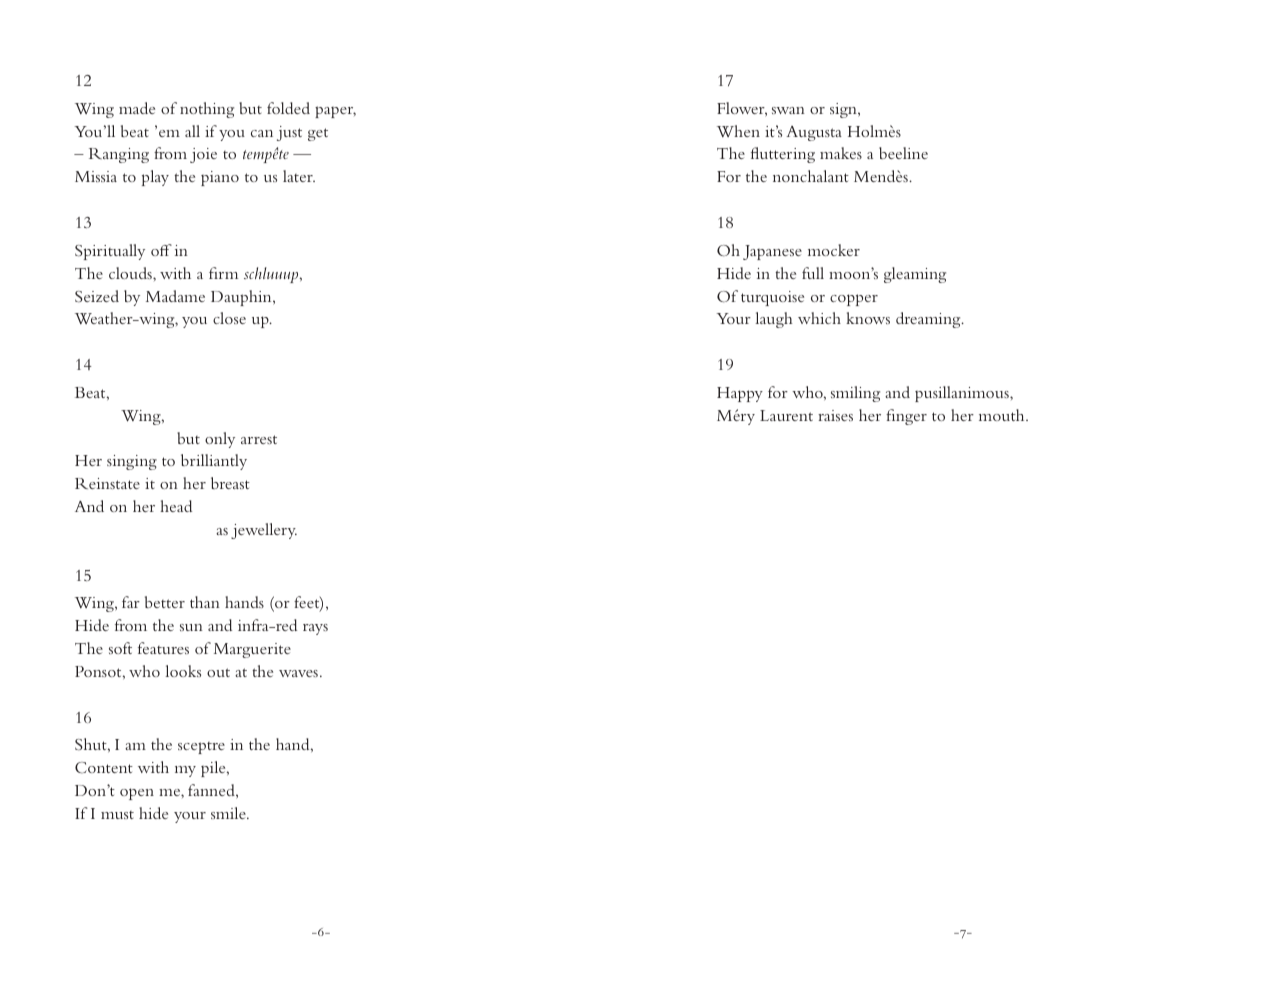 The height and width of the screenshot is (986, 1284). I want to click on brilliantly, so click(214, 462).
